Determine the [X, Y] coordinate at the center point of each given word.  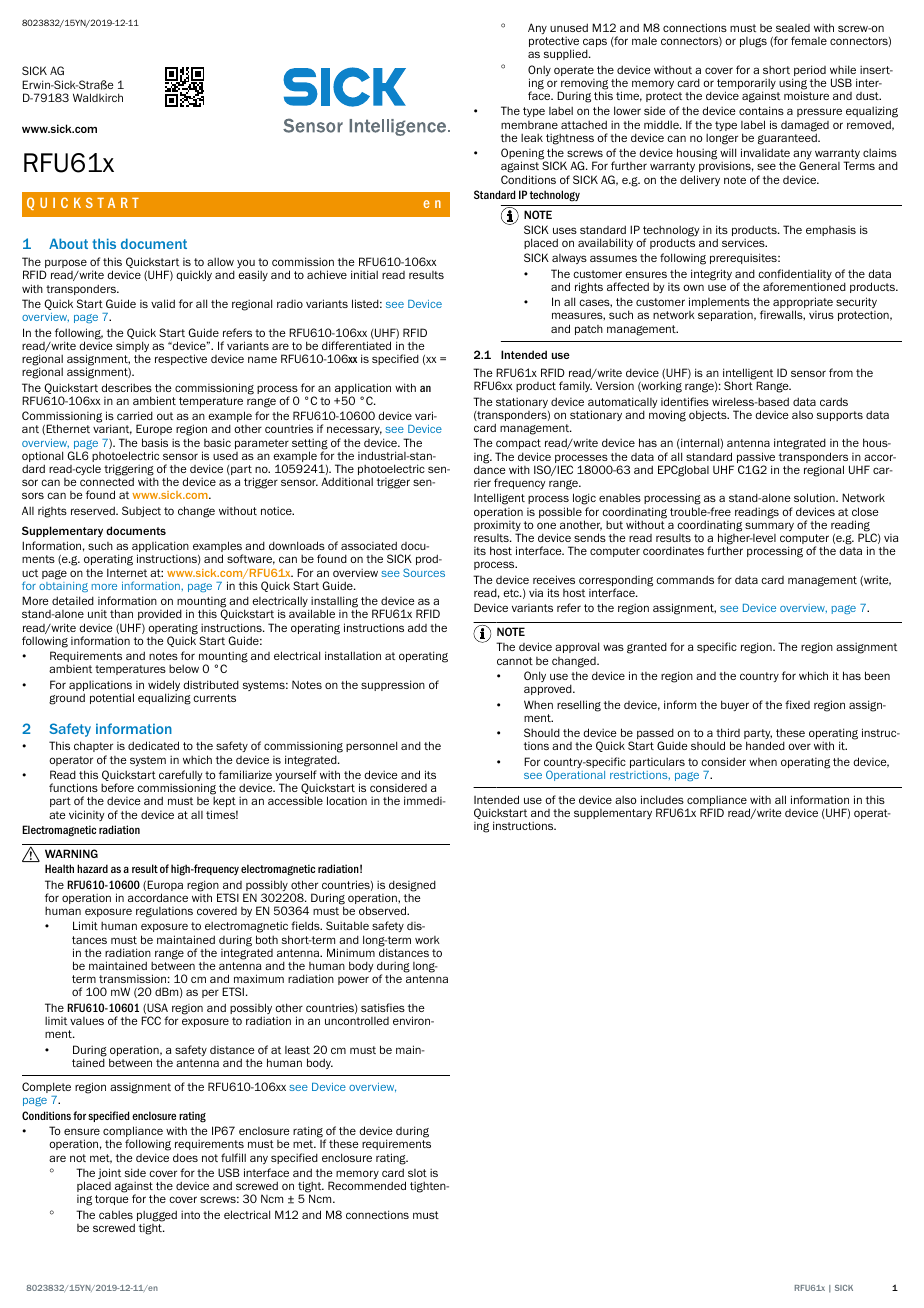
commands [685, 579]
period [809, 72]
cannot [515, 661]
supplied [567, 54]
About [68, 243]
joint [109, 1173]
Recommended [367, 1185]
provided [160, 614]
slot [417, 1173]
